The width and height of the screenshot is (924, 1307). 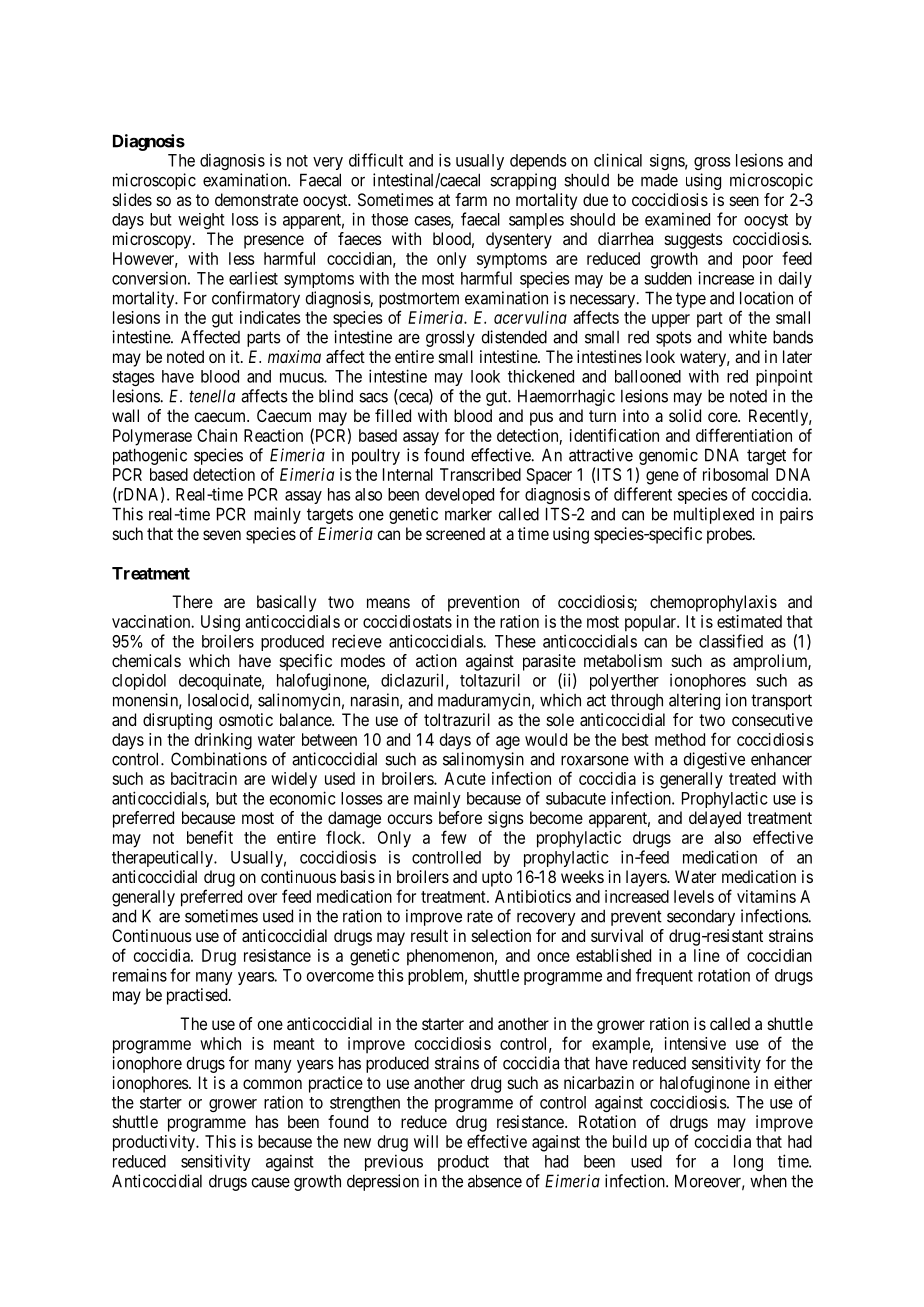 I want to click on multiplexed, so click(x=714, y=515).
